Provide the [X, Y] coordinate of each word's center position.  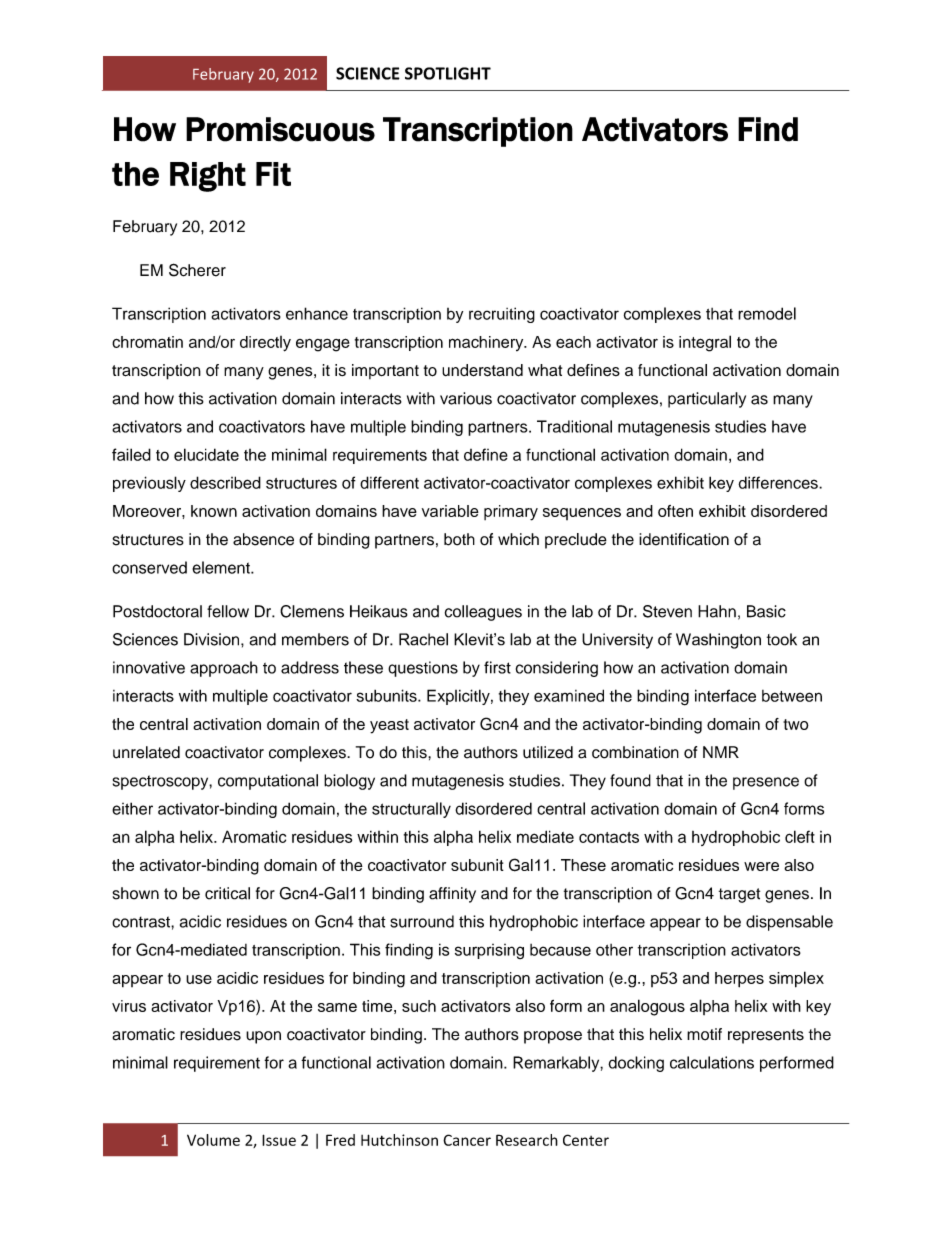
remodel [767, 313]
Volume [213, 1140]
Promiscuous [280, 129]
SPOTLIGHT [448, 73]
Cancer [467, 1140]
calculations [712, 1062]
